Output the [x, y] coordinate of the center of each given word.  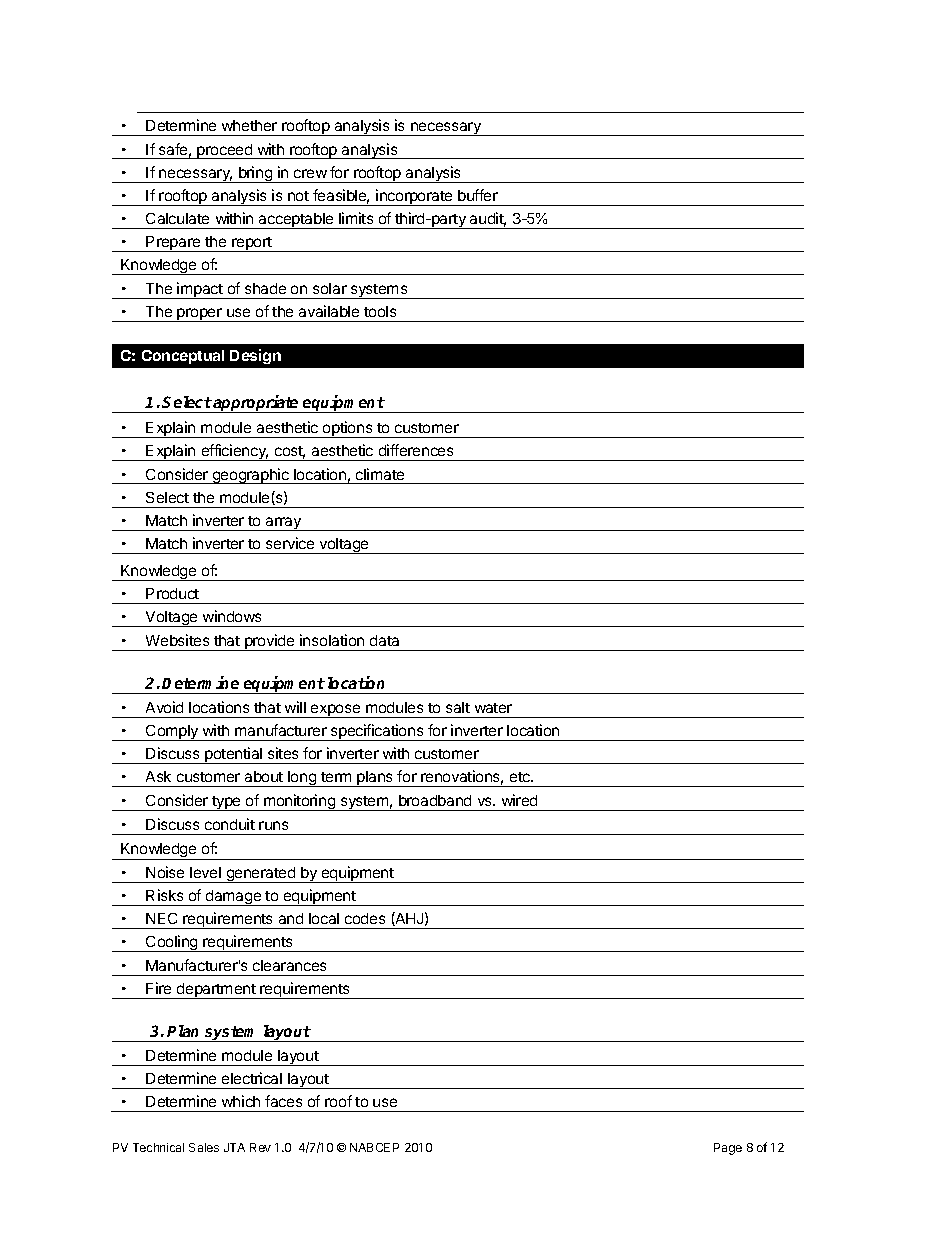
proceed [224, 151]
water [493, 708]
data [384, 640]
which [241, 1101]
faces [283, 1101]
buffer [478, 195]
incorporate [414, 197]
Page [728, 1149]
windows [232, 616]
